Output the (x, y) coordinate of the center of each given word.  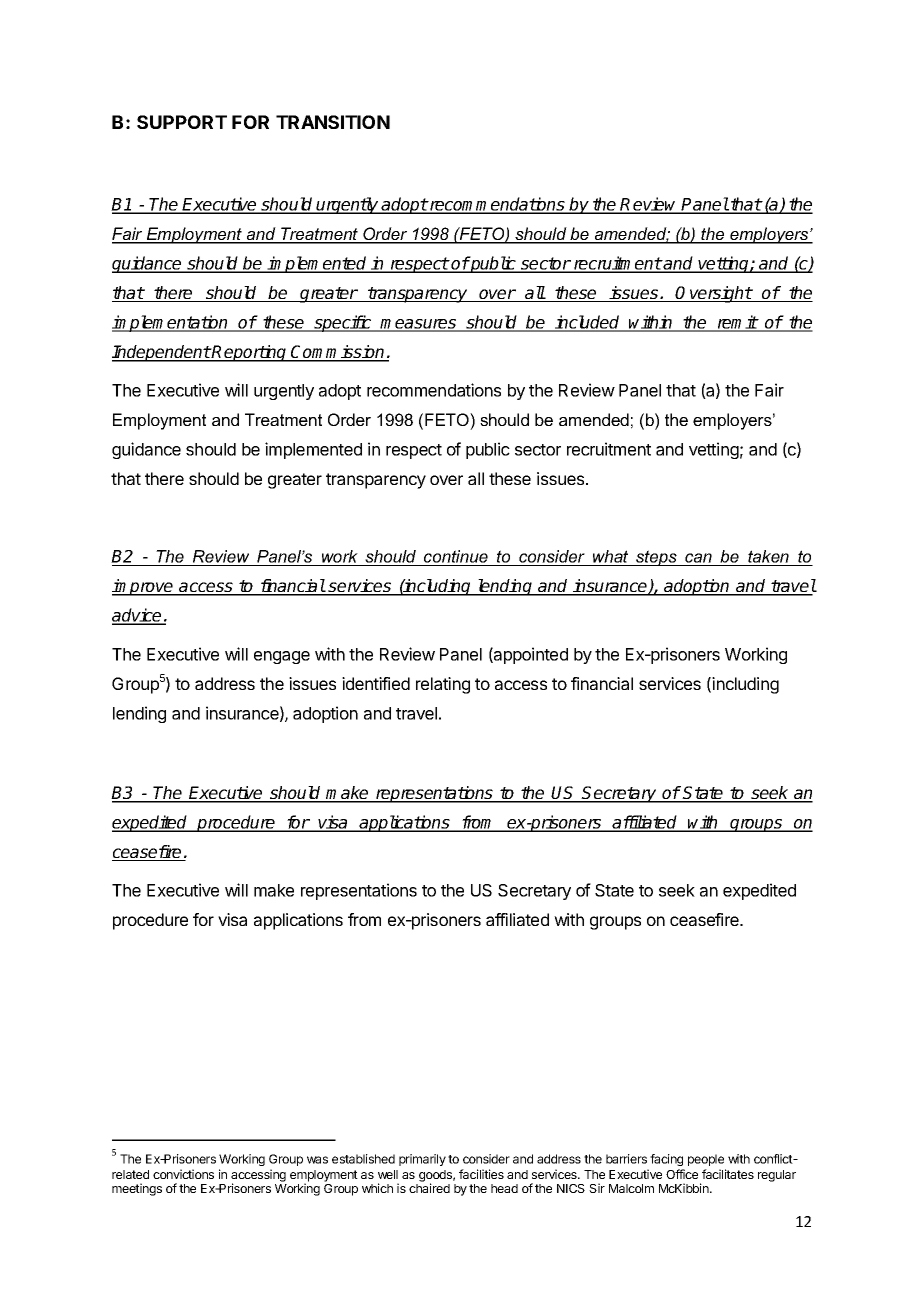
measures (419, 325)
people (706, 1160)
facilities (481, 1174)
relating (443, 685)
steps (656, 558)
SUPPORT (182, 122)
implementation (171, 323)
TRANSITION (333, 122)
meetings (137, 1189)
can (698, 559)
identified (376, 683)
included (588, 323)
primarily (422, 1160)
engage (282, 657)
